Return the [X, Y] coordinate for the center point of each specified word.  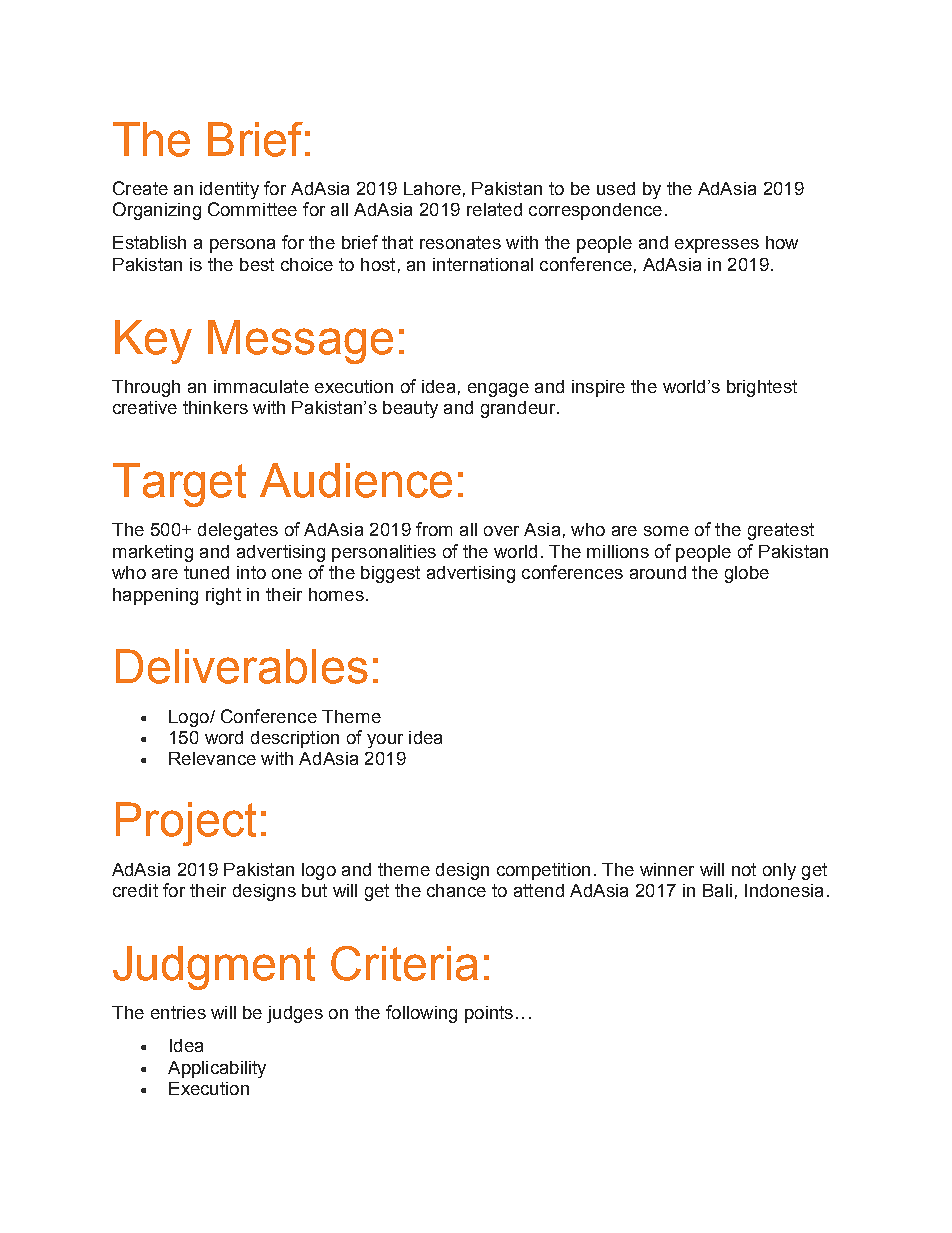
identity [229, 190]
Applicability [217, 1069]
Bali [717, 890]
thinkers [215, 407]
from [434, 529]
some [666, 531]
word [224, 737]
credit [135, 890]
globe [747, 574]
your [385, 741]
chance [456, 890]
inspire [598, 388]
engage [498, 390]
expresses [717, 246]
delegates [238, 531]
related [494, 209]
